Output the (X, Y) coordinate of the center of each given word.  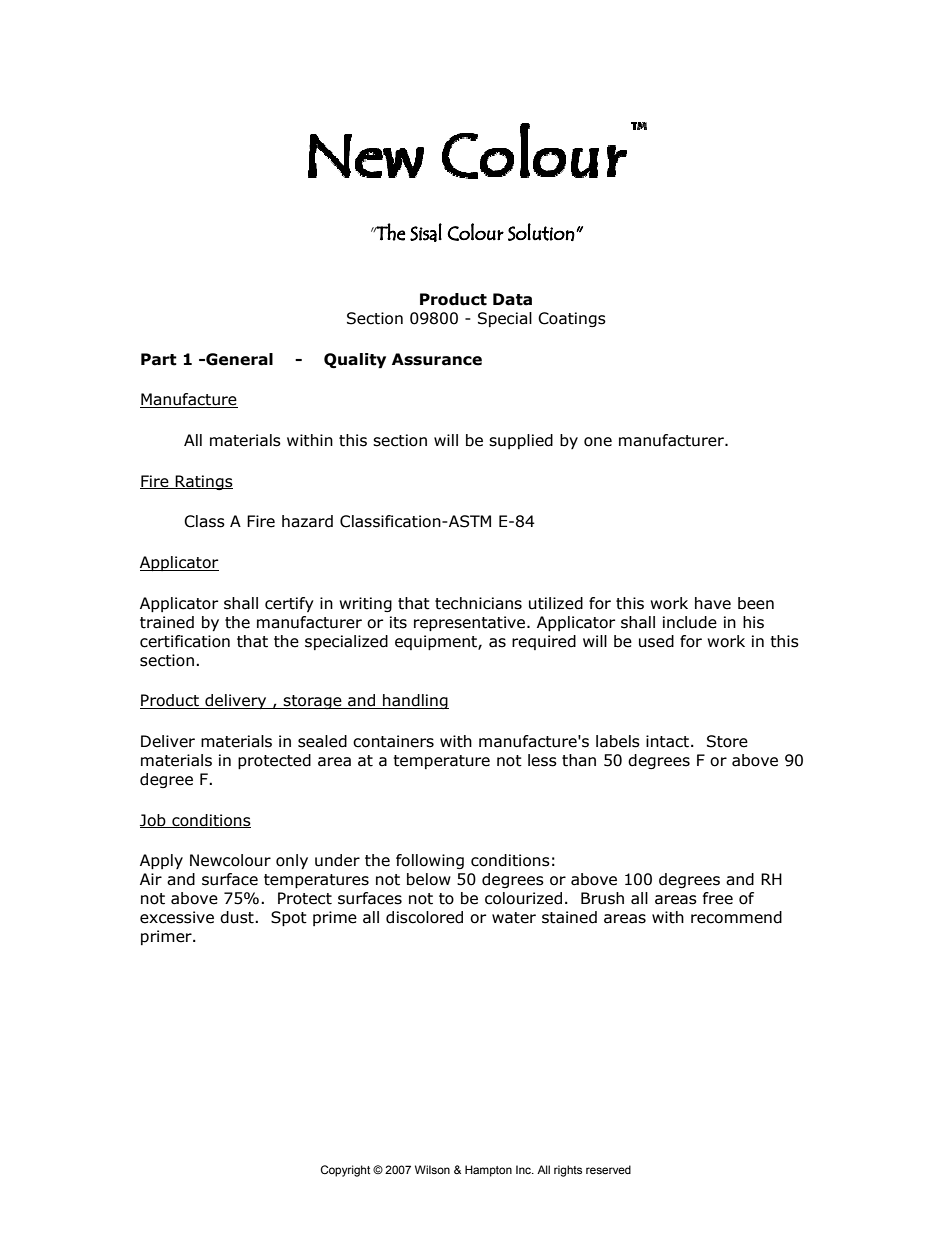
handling (415, 701)
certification (185, 641)
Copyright (345, 1171)
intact (669, 741)
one (598, 442)
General (238, 359)
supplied (521, 441)
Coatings (572, 319)
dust (238, 917)
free (718, 898)
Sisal (426, 232)
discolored (424, 917)
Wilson (432, 1169)
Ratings (203, 482)
